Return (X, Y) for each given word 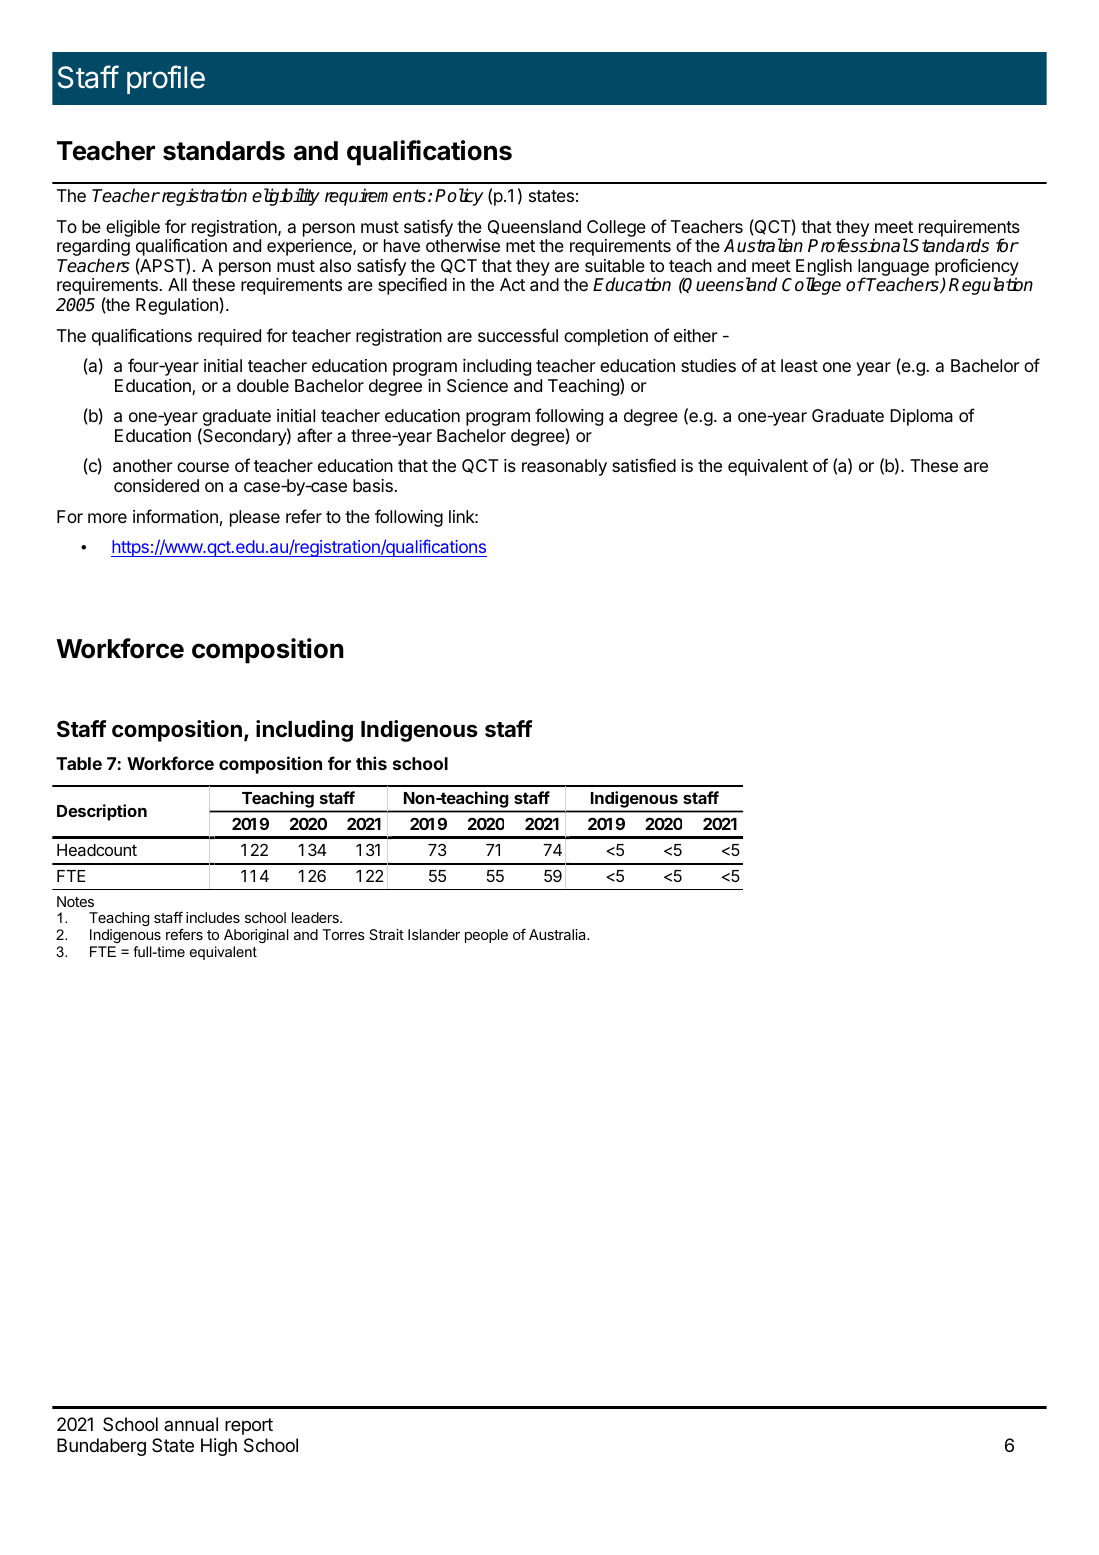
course (203, 467)
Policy (459, 197)
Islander (434, 934)
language (893, 269)
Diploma (921, 417)
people (486, 936)
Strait (386, 934)
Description (102, 812)
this (371, 763)
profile (166, 79)
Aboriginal (256, 936)
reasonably (564, 467)
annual (191, 1424)
